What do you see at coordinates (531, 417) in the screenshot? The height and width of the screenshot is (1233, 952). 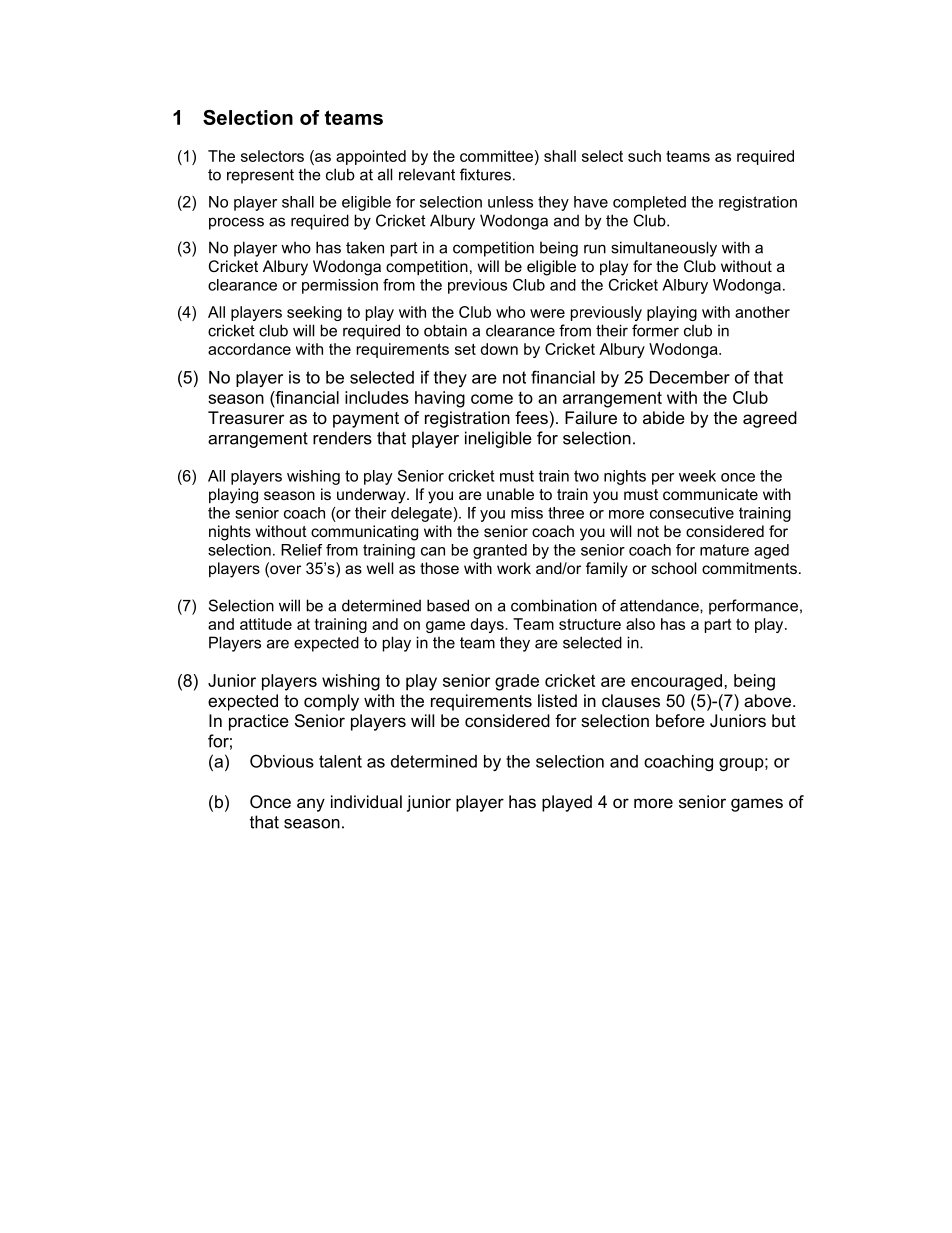 I see `fees` at bounding box center [531, 417].
